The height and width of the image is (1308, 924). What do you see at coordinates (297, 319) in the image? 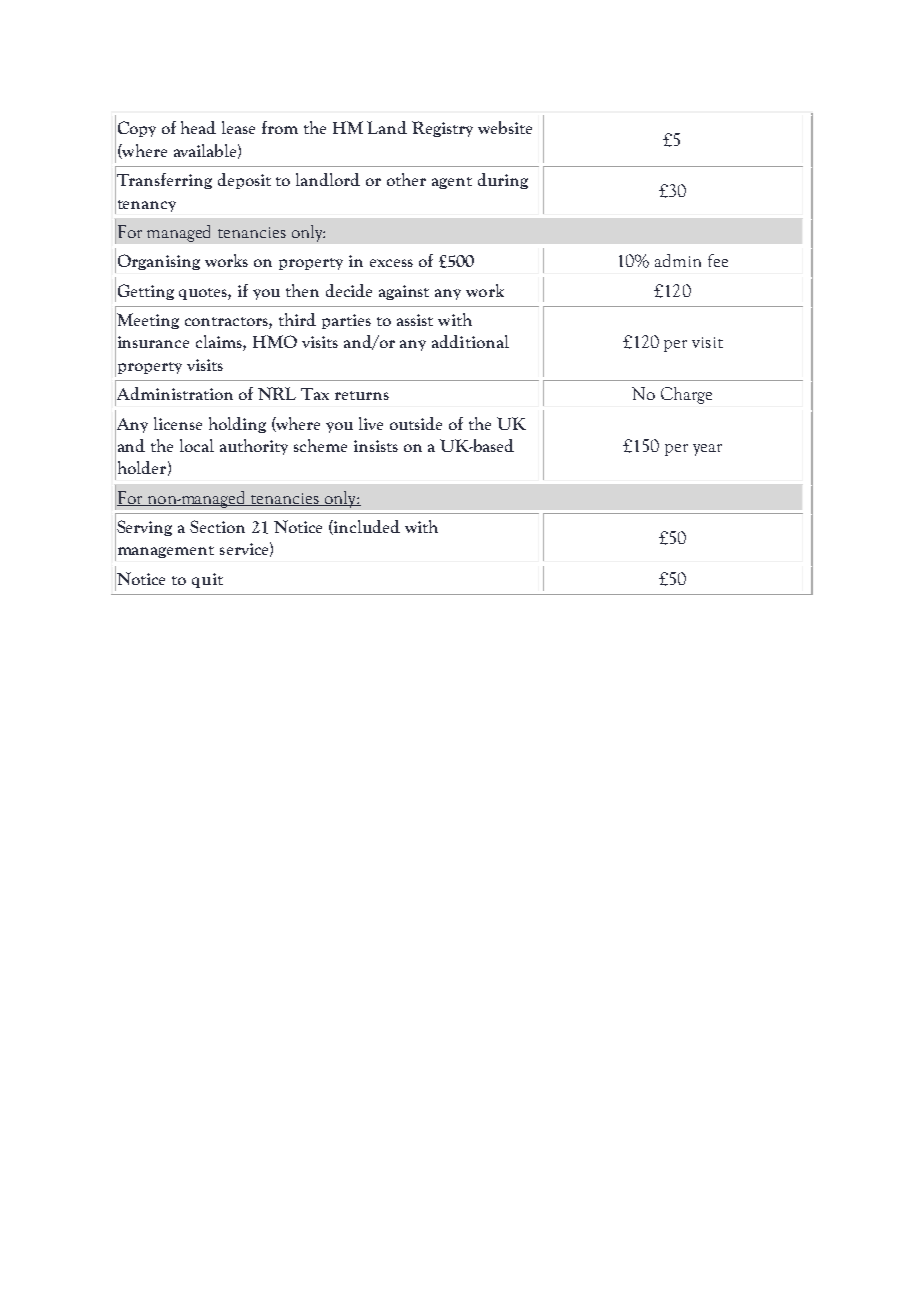
I see `third` at bounding box center [297, 319].
